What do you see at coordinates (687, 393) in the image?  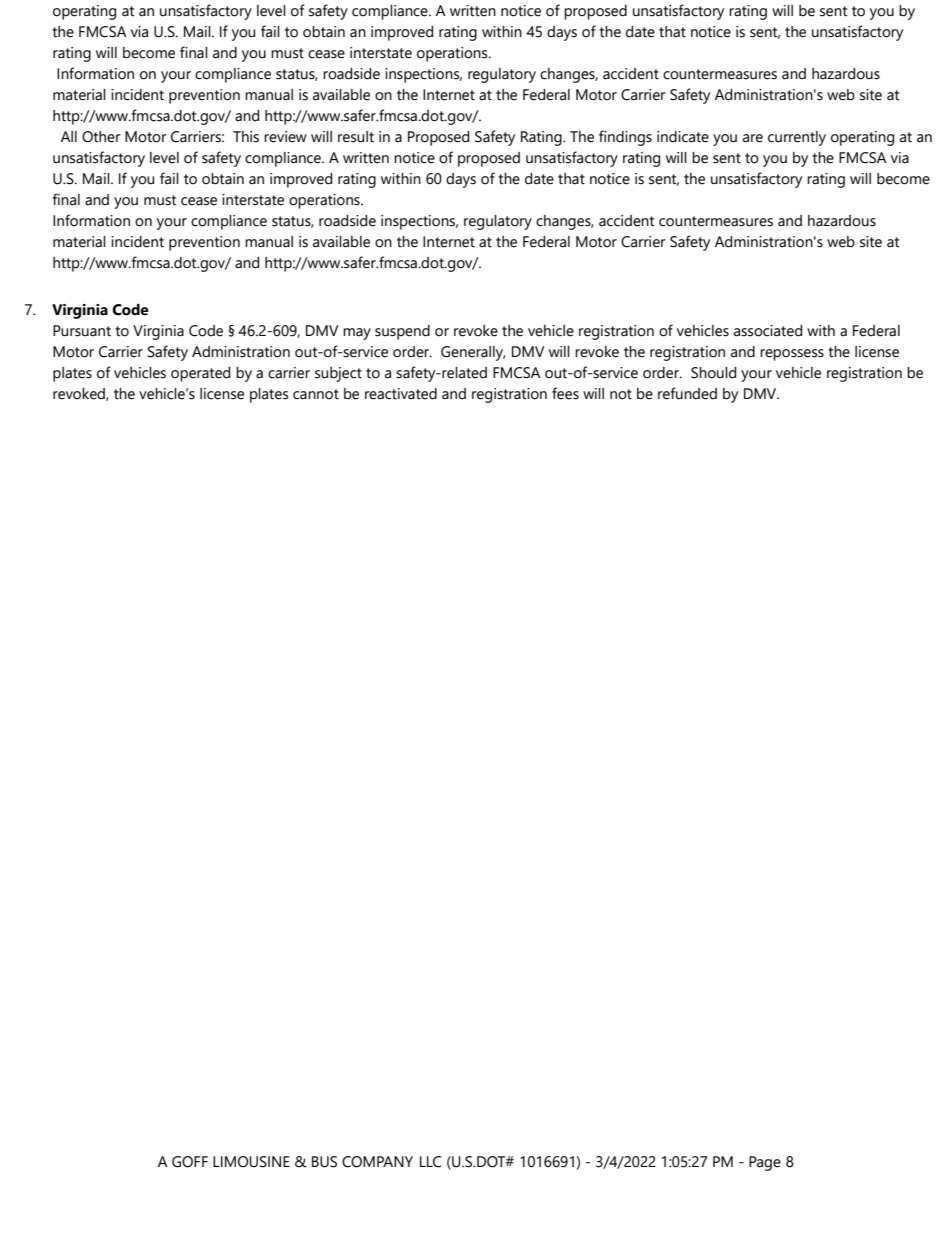 I see `refunded` at bounding box center [687, 393].
